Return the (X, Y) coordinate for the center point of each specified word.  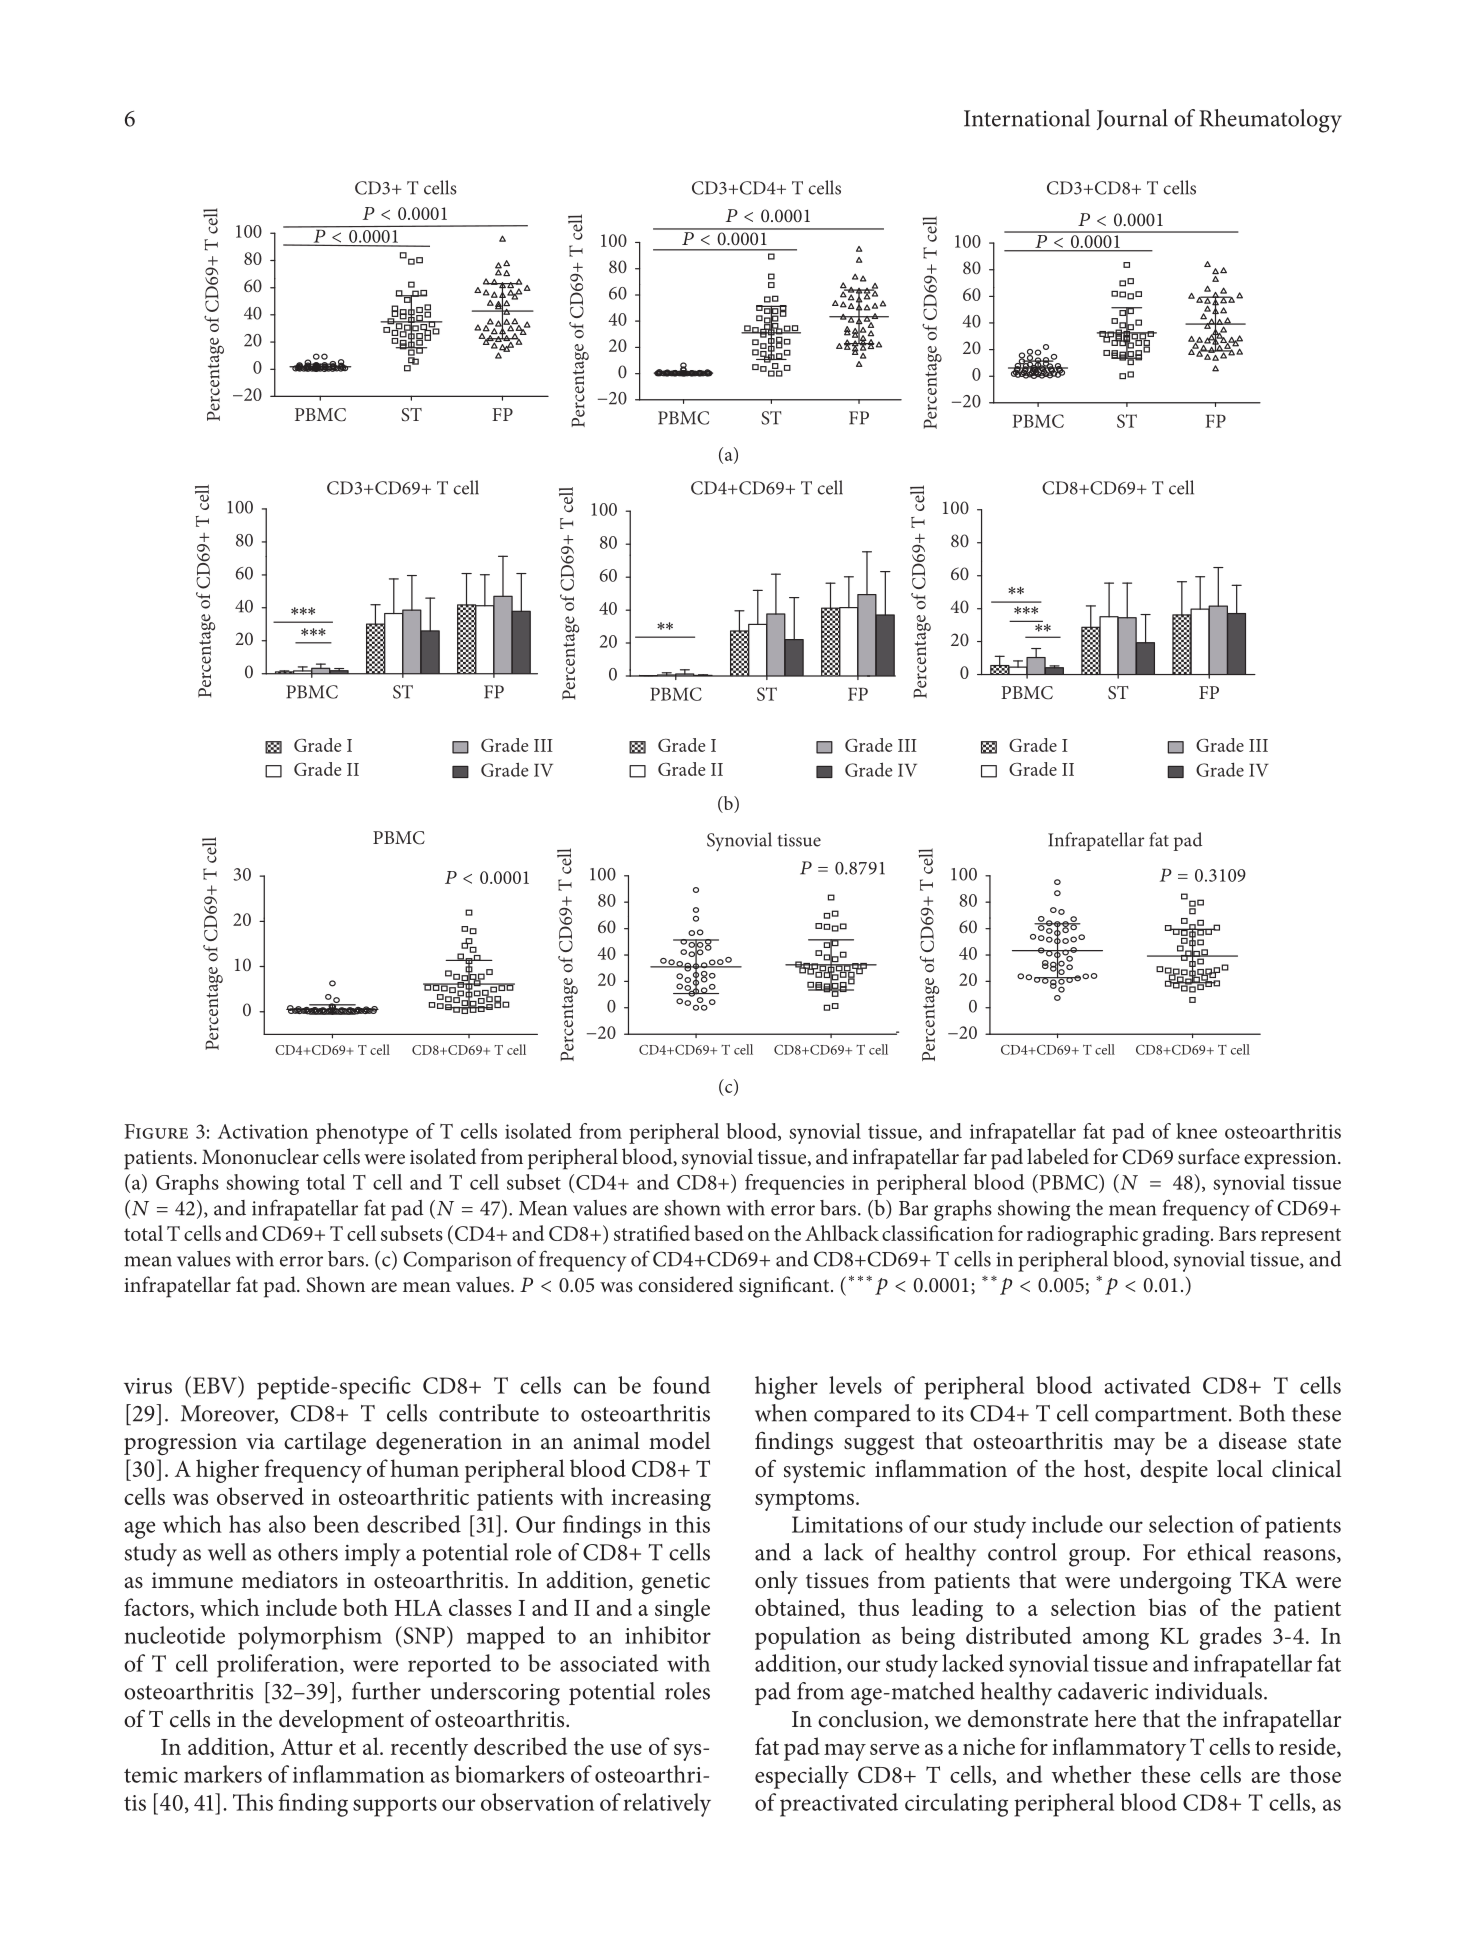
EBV (216, 1385)
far (975, 1156)
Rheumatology (1270, 121)
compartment (1161, 1417)
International (1027, 118)
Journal (1132, 119)
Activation (263, 1131)
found (682, 1385)
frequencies (794, 1184)
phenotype (362, 1133)
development (341, 1721)
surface (1209, 1156)
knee (1196, 1131)
